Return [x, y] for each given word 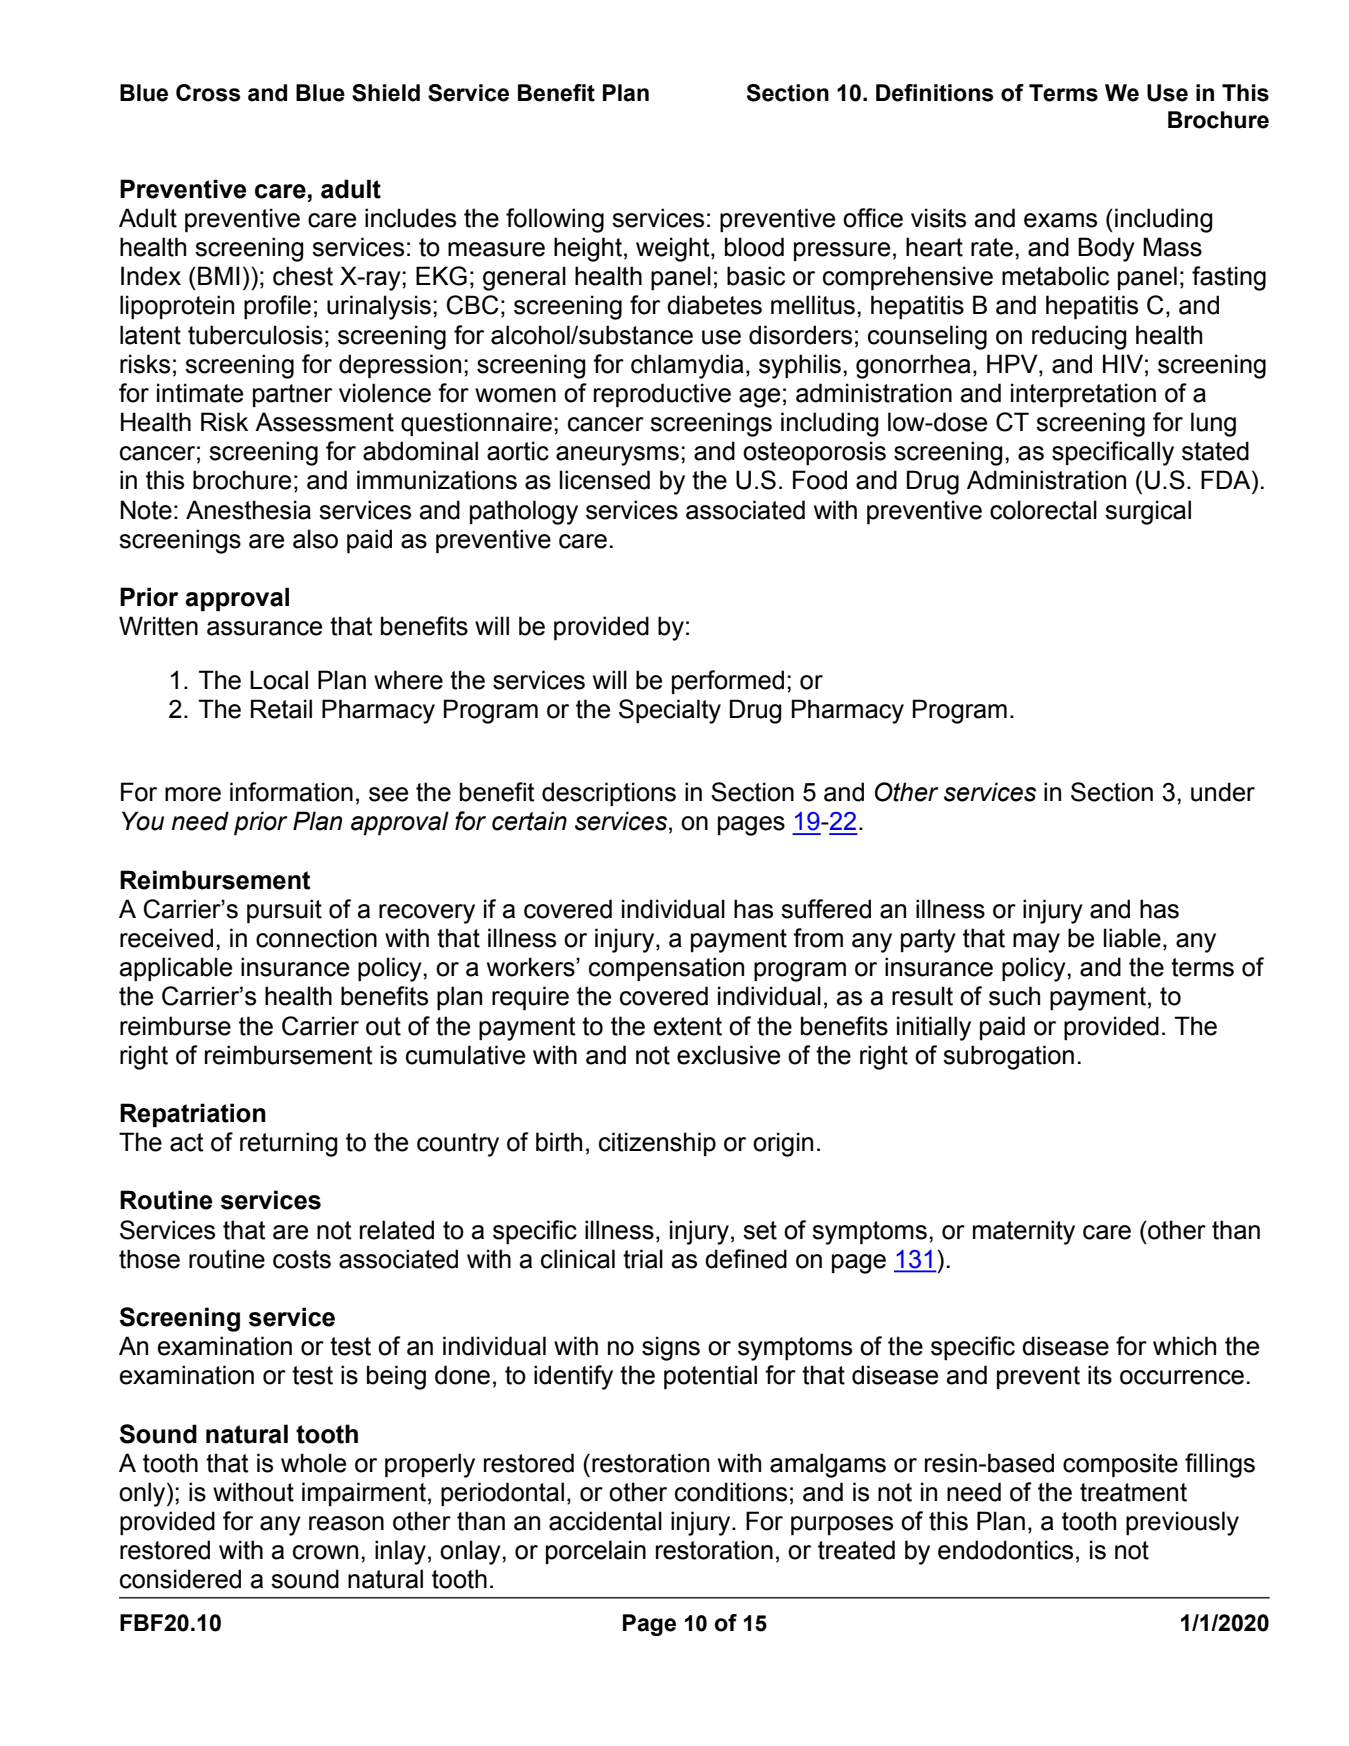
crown [325, 1552]
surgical [1148, 512]
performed [728, 682]
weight [674, 249]
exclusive [728, 1055]
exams [1060, 220]
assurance [264, 628]
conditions [731, 1492]
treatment [1133, 1492]
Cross [208, 93]
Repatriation [193, 1115]
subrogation [1008, 1057]
